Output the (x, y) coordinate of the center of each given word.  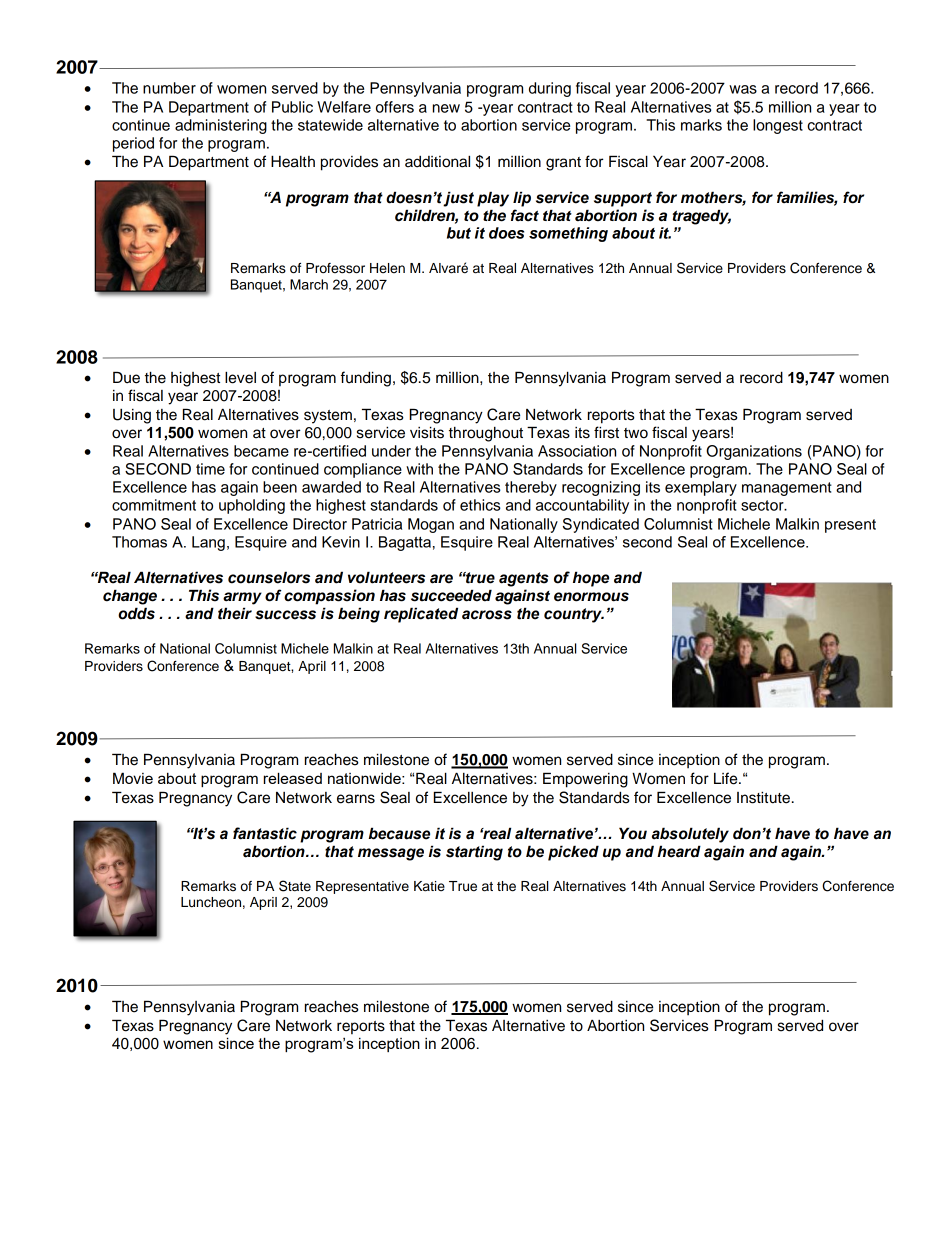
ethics (480, 505)
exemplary (701, 488)
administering (221, 126)
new (446, 108)
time (210, 469)
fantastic (265, 833)
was (743, 89)
